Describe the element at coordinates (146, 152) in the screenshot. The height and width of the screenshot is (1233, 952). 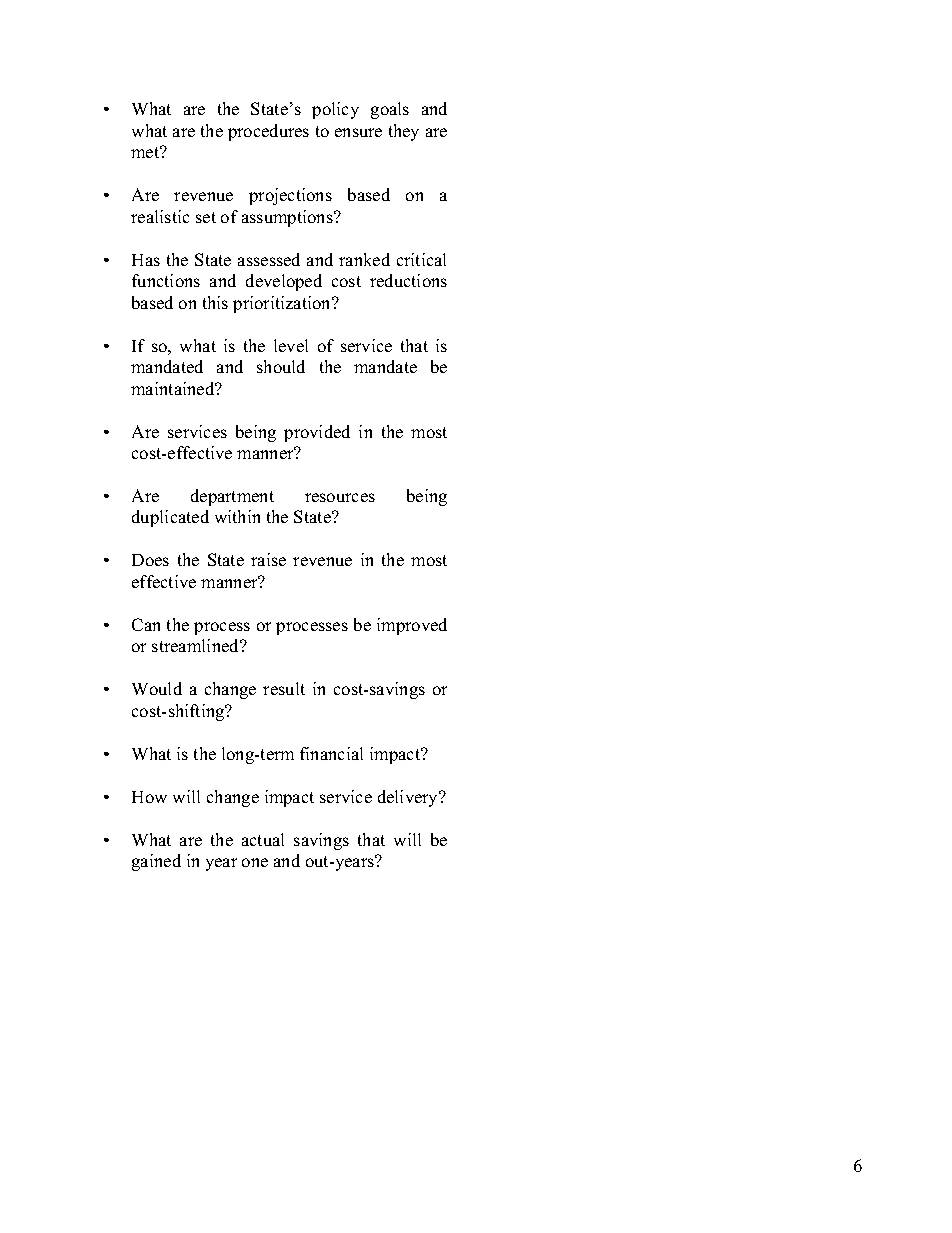
I see `met` at that location.
